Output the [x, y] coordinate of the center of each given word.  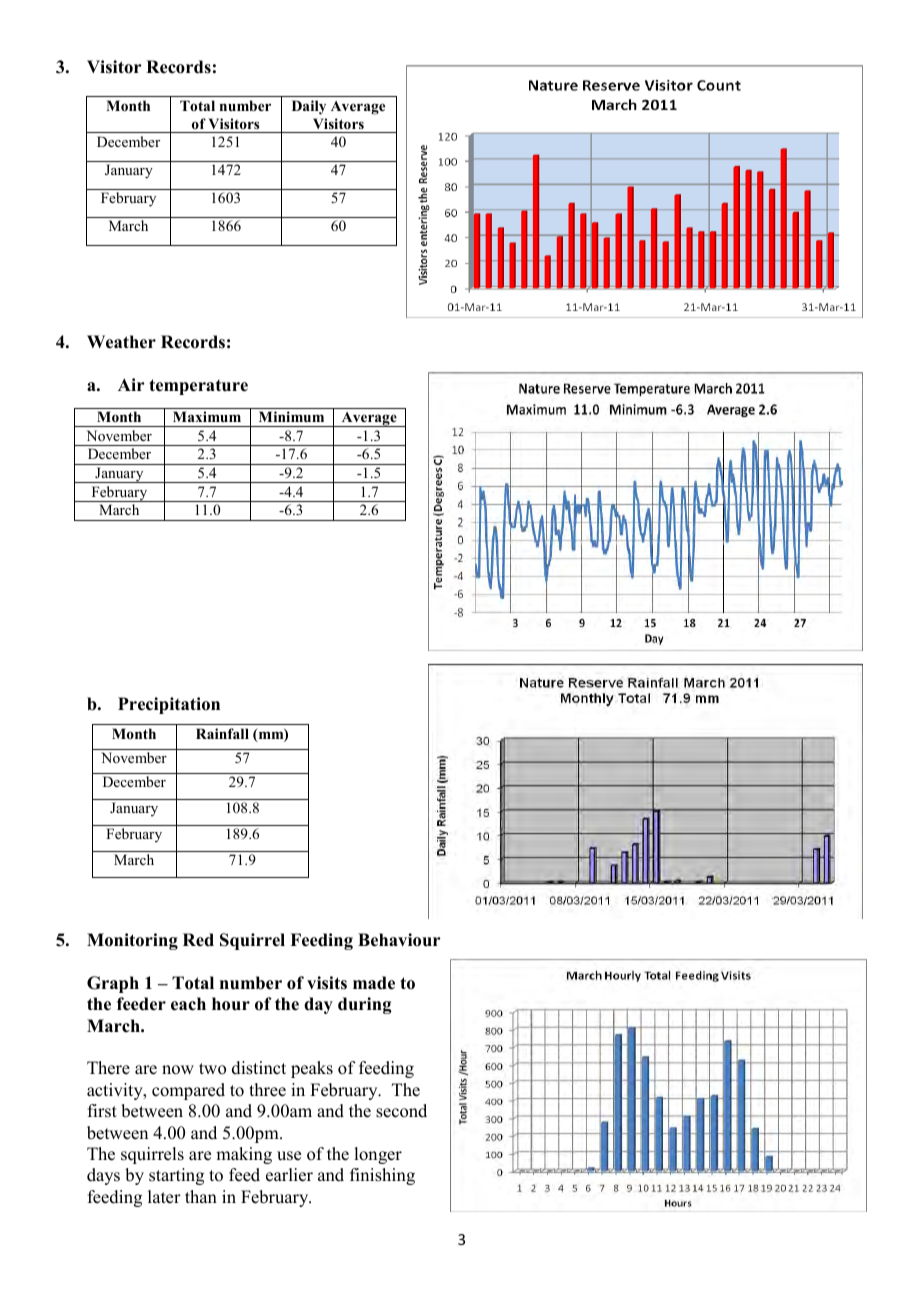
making [244, 1155]
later [164, 1197]
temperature [198, 387]
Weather [121, 342]
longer [378, 1155]
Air [131, 384]
